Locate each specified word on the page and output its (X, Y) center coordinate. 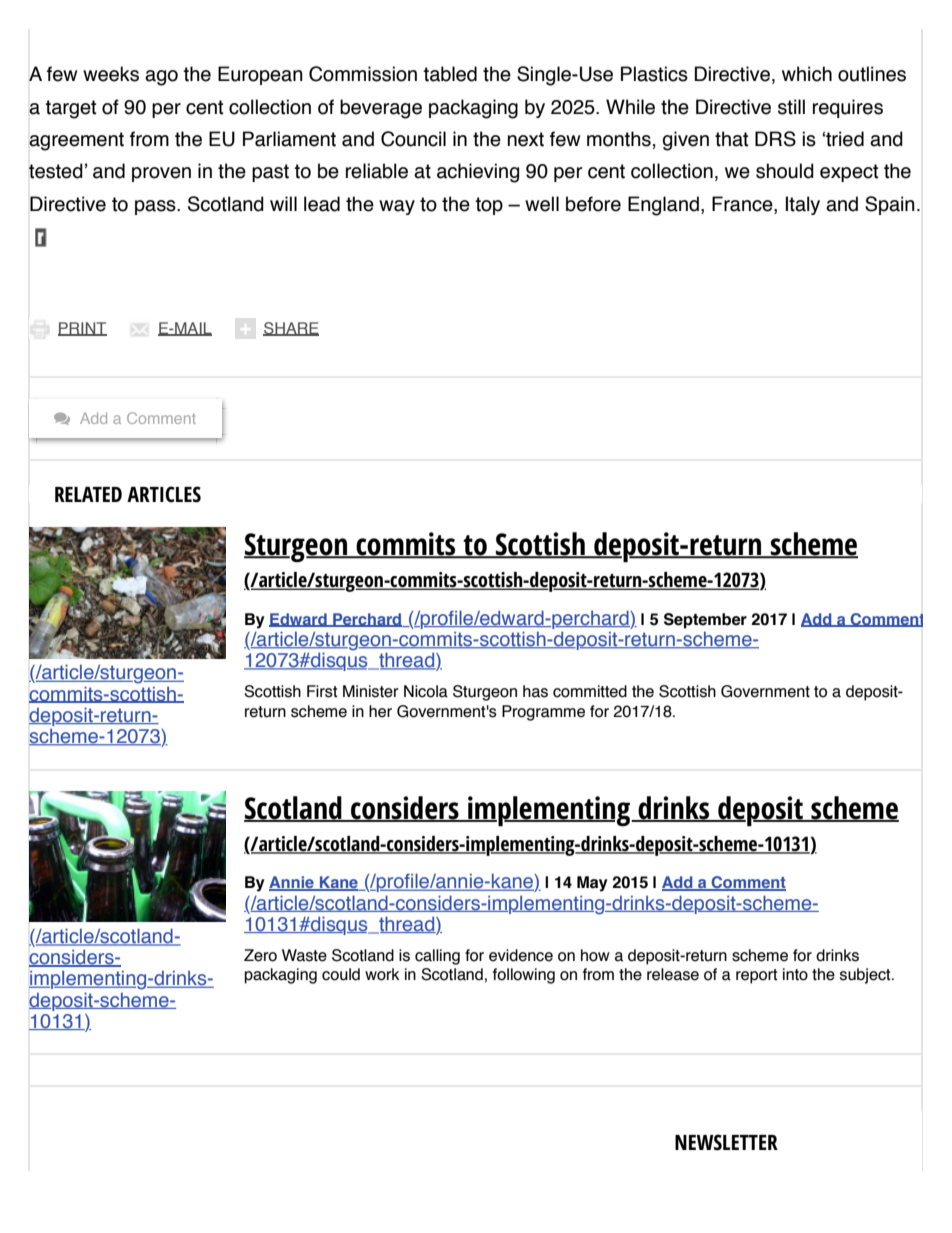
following (524, 976)
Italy (803, 205)
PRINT (82, 329)
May (592, 884)
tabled (450, 74)
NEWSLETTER (726, 1142)
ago (161, 78)
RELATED (88, 494)
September (705, 621)
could (341, 974)
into (795, 974)
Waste (304, 955)
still (791, 107)
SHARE (291, 329)
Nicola (426, 691)
